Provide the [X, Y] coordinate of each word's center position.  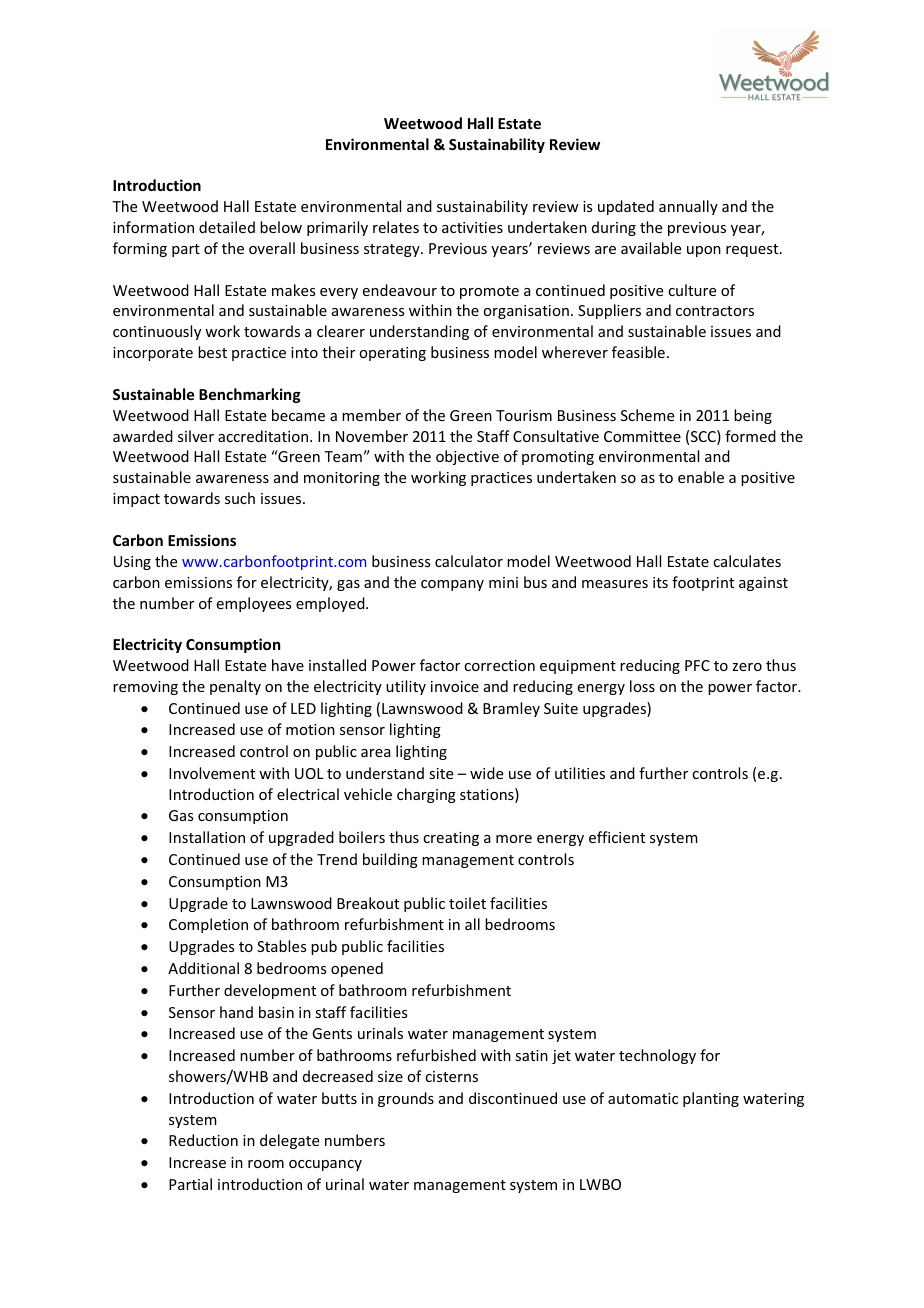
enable [701, 477]
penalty [235, 687]
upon [704, 251]
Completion [208, 925]
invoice [455, 686]
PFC [697, 665]
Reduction [203, 1140]
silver [196, 436]
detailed [227, 227]
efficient [617, 837]
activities [472, 227]
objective [467, 457]
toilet [467, 903]
